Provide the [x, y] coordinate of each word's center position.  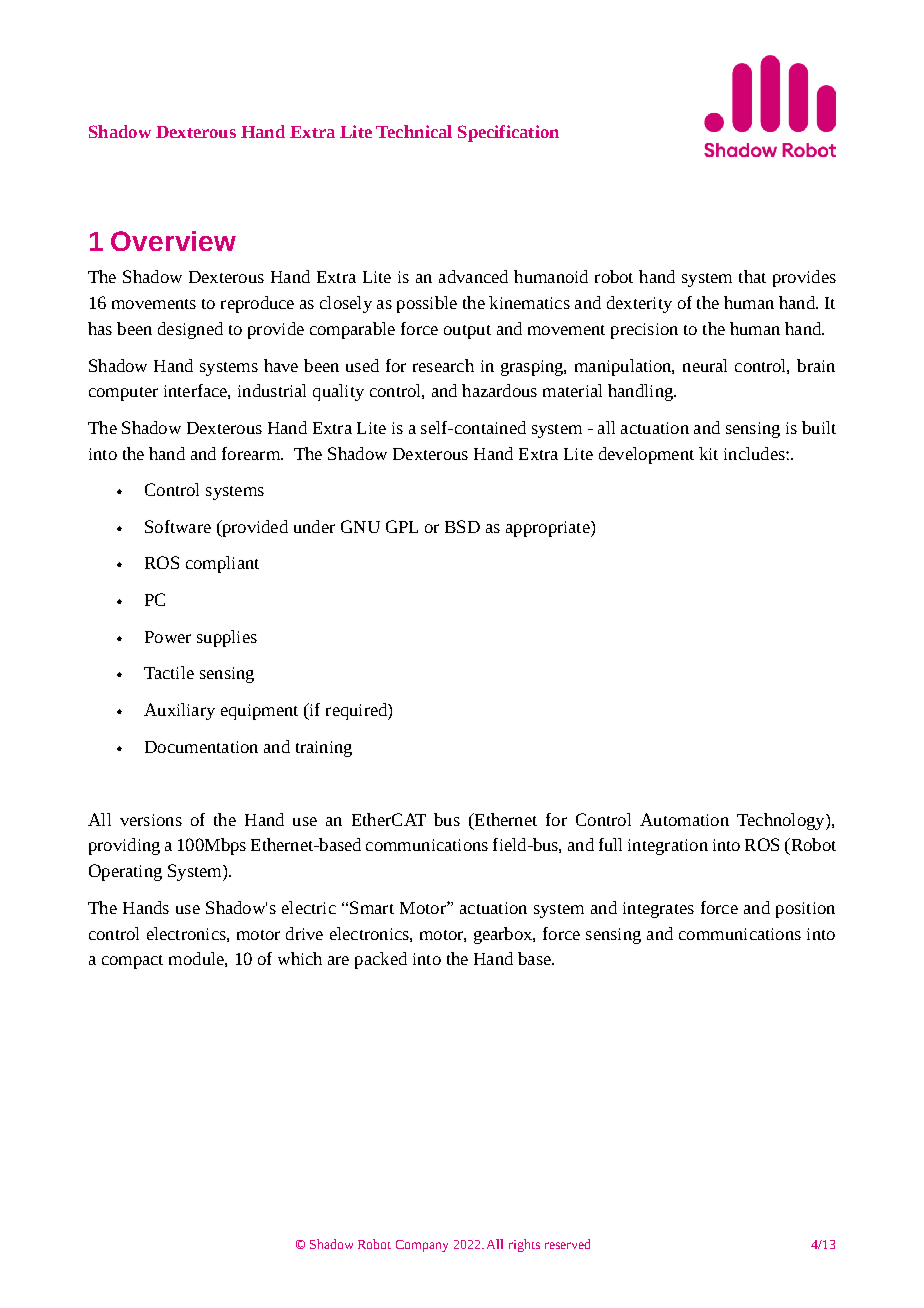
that [752, 276]
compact [132, 962]
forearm [252, 453]
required [357, 711]
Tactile [169, 672]
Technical [414, 131]
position [805, 910]
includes [755, 453]
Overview [173, 241]
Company [422, 1246]
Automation [684, 819]
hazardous [499, 390]
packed [381, 960]
